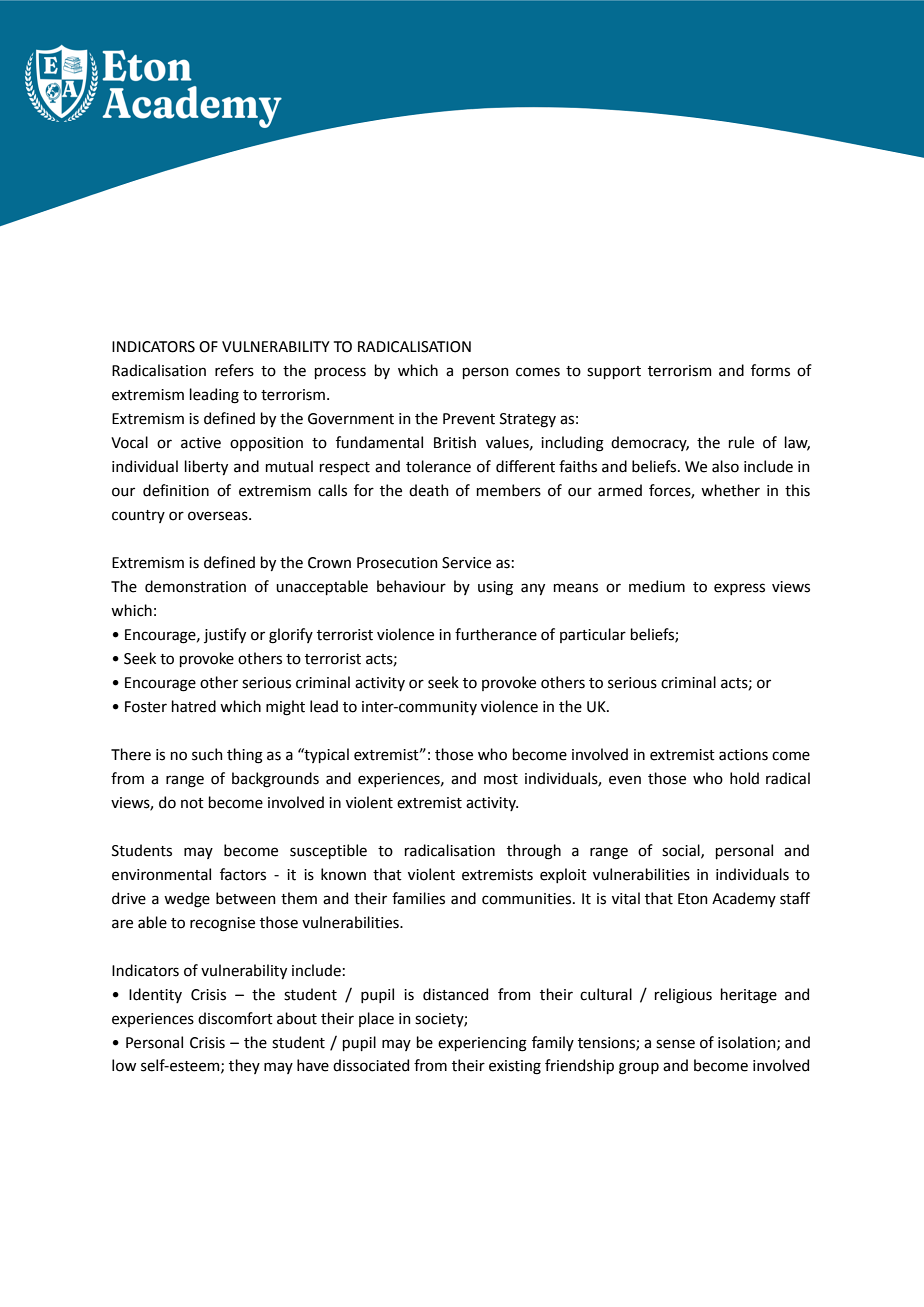 Image resolution: width=924 pixels, height=1307 pixels. I want to click on they, so click(244, 1066).
